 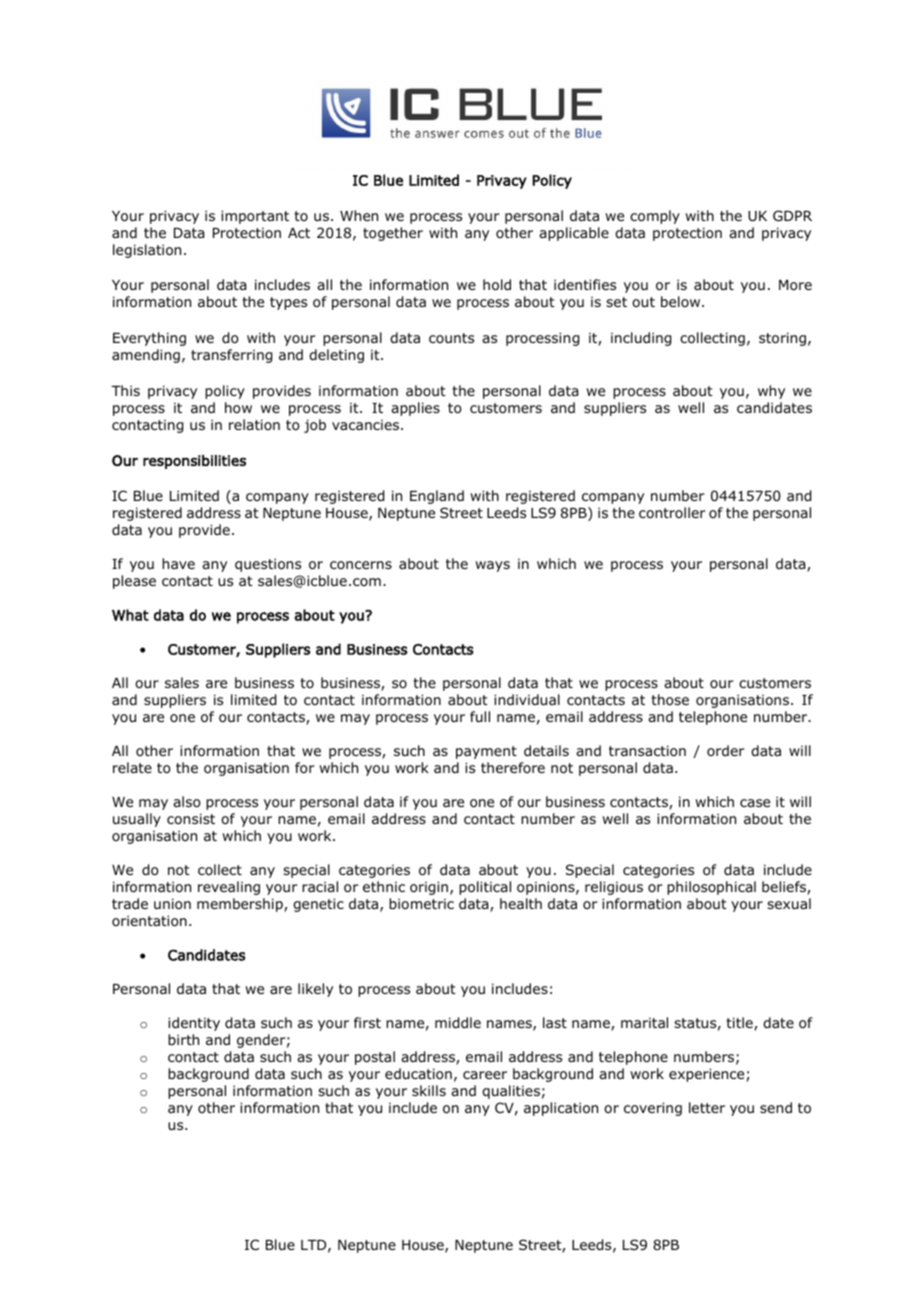 What do you see at coordinates (130, 615) in the image?
I see `What` at bounding box center [130, 615].
